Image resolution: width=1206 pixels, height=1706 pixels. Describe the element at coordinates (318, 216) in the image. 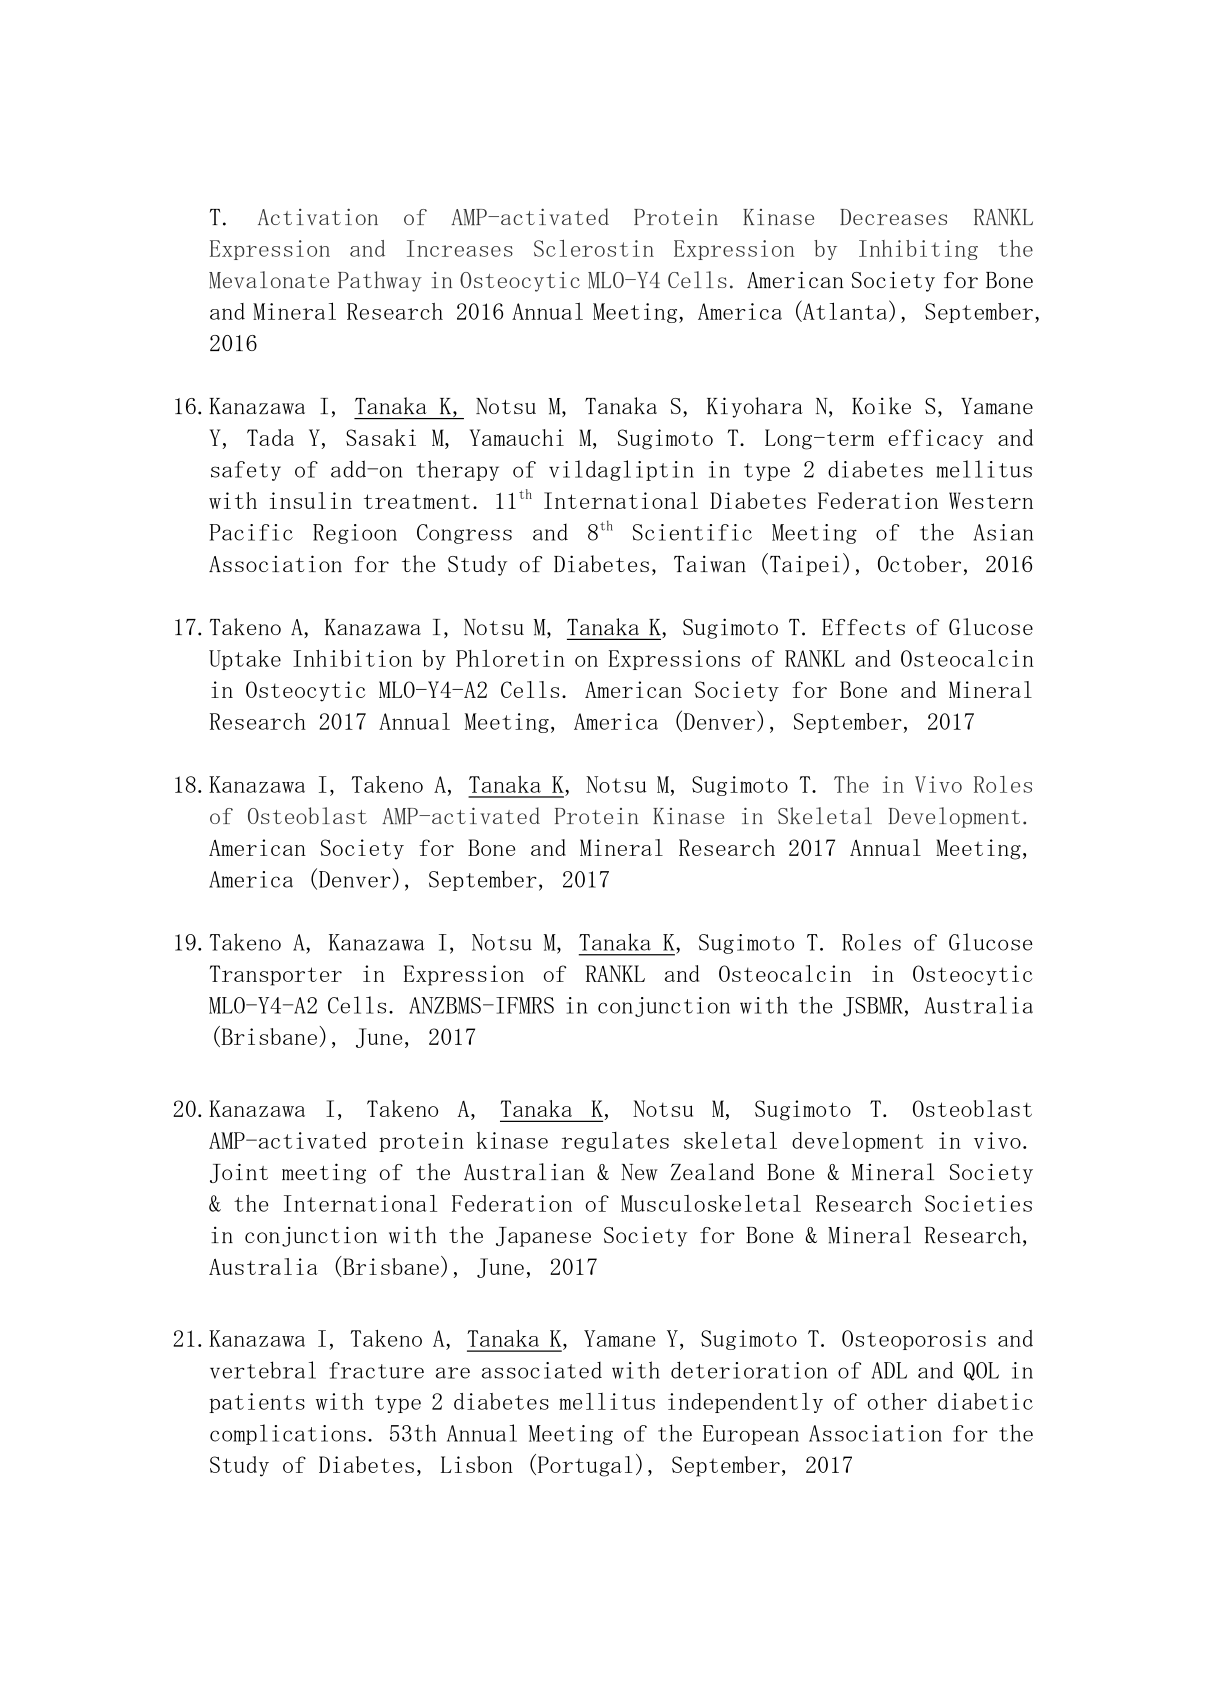

I see `Activation` at that location.
